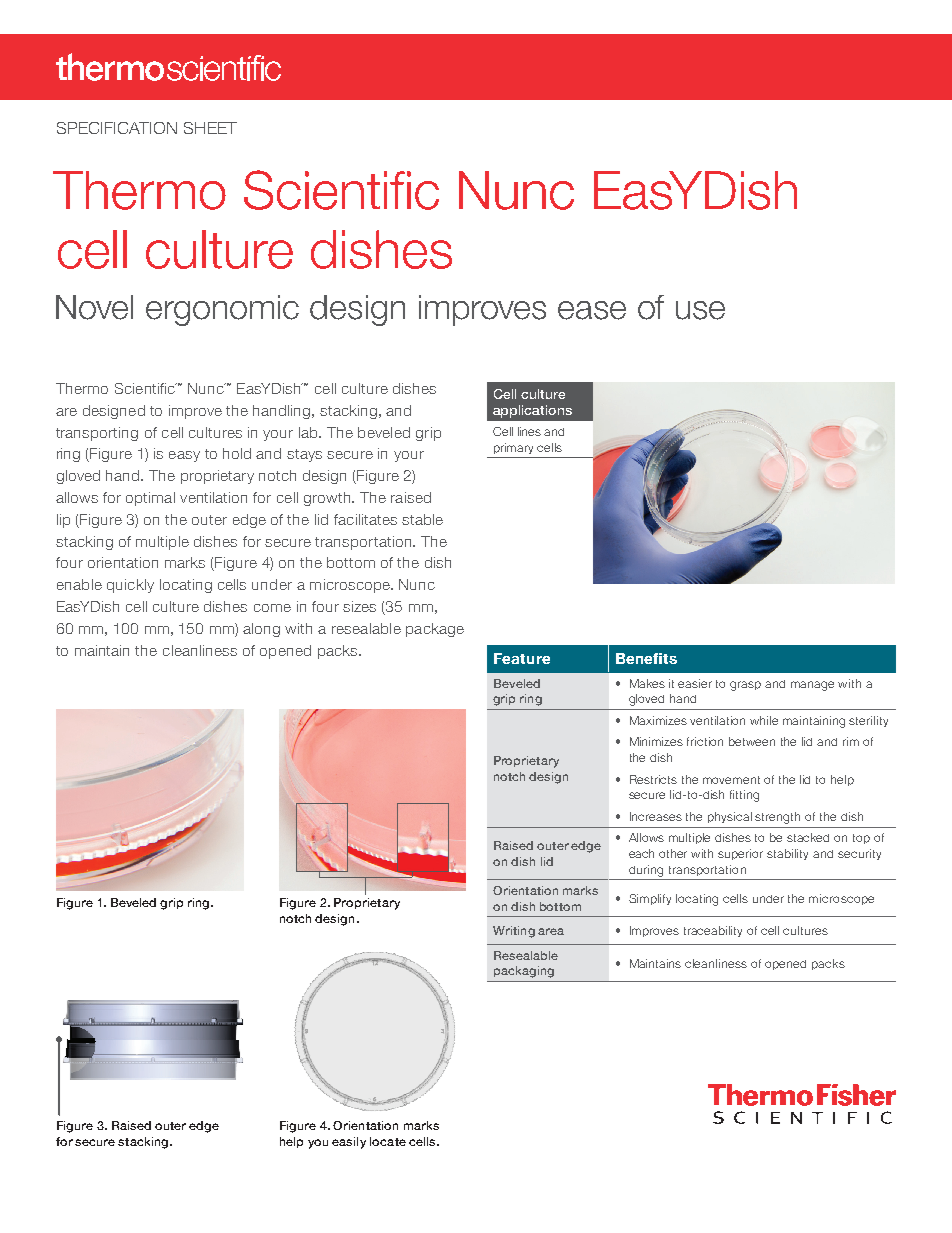 Image resolution: width=952 pixels, height=1233 pixels. What do you see at coordinates (117, 128) in the document?
I see `SPECIFICATION` at bounding box center [117, 128].
